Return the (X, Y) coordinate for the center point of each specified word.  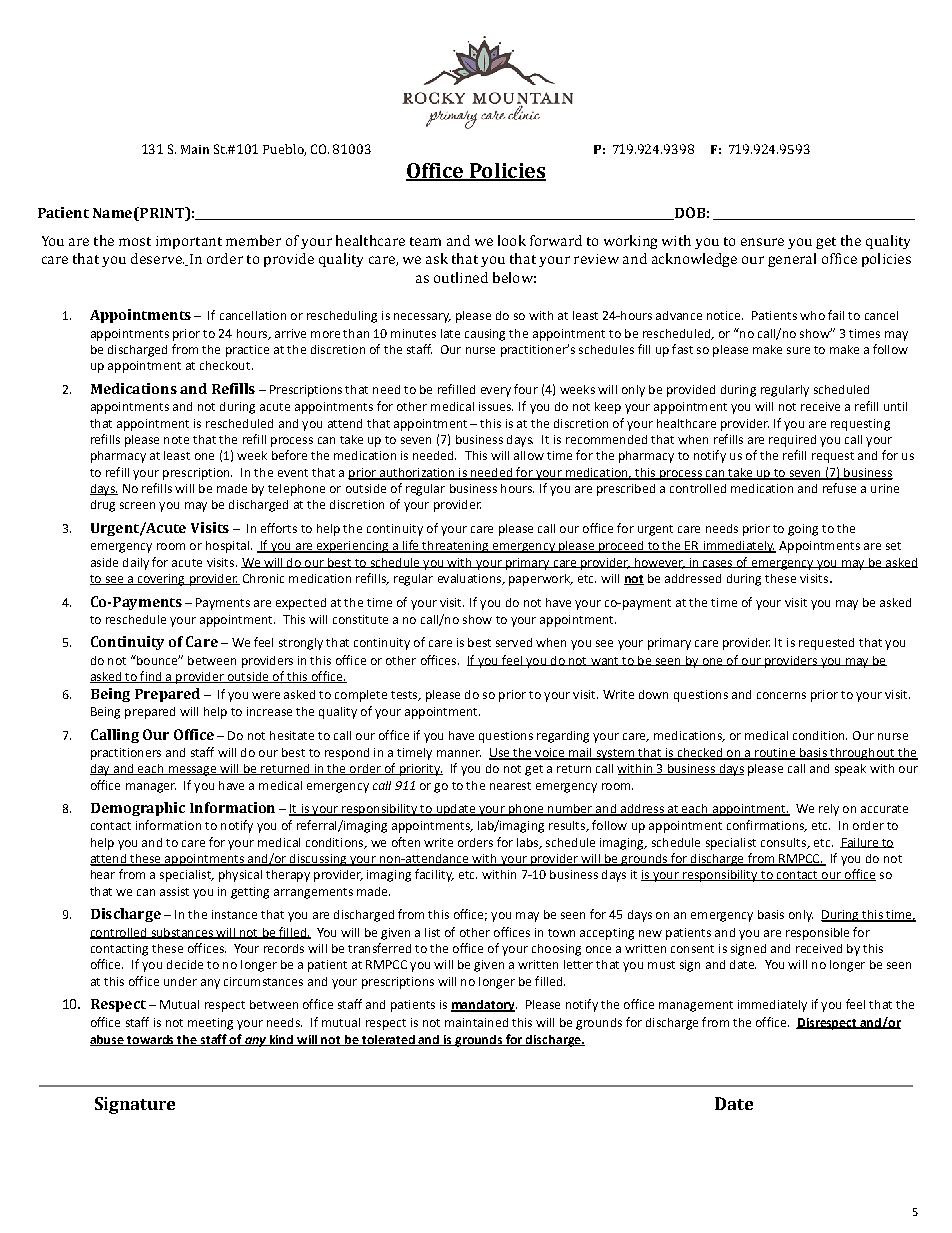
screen (137, 505)
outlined (461, 277)
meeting (210, 1024)
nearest (510, 786)
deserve (157, 258)
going (803, 530)
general (792, 260)
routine (775, 753)
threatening (455, 547)
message (192, 771)
